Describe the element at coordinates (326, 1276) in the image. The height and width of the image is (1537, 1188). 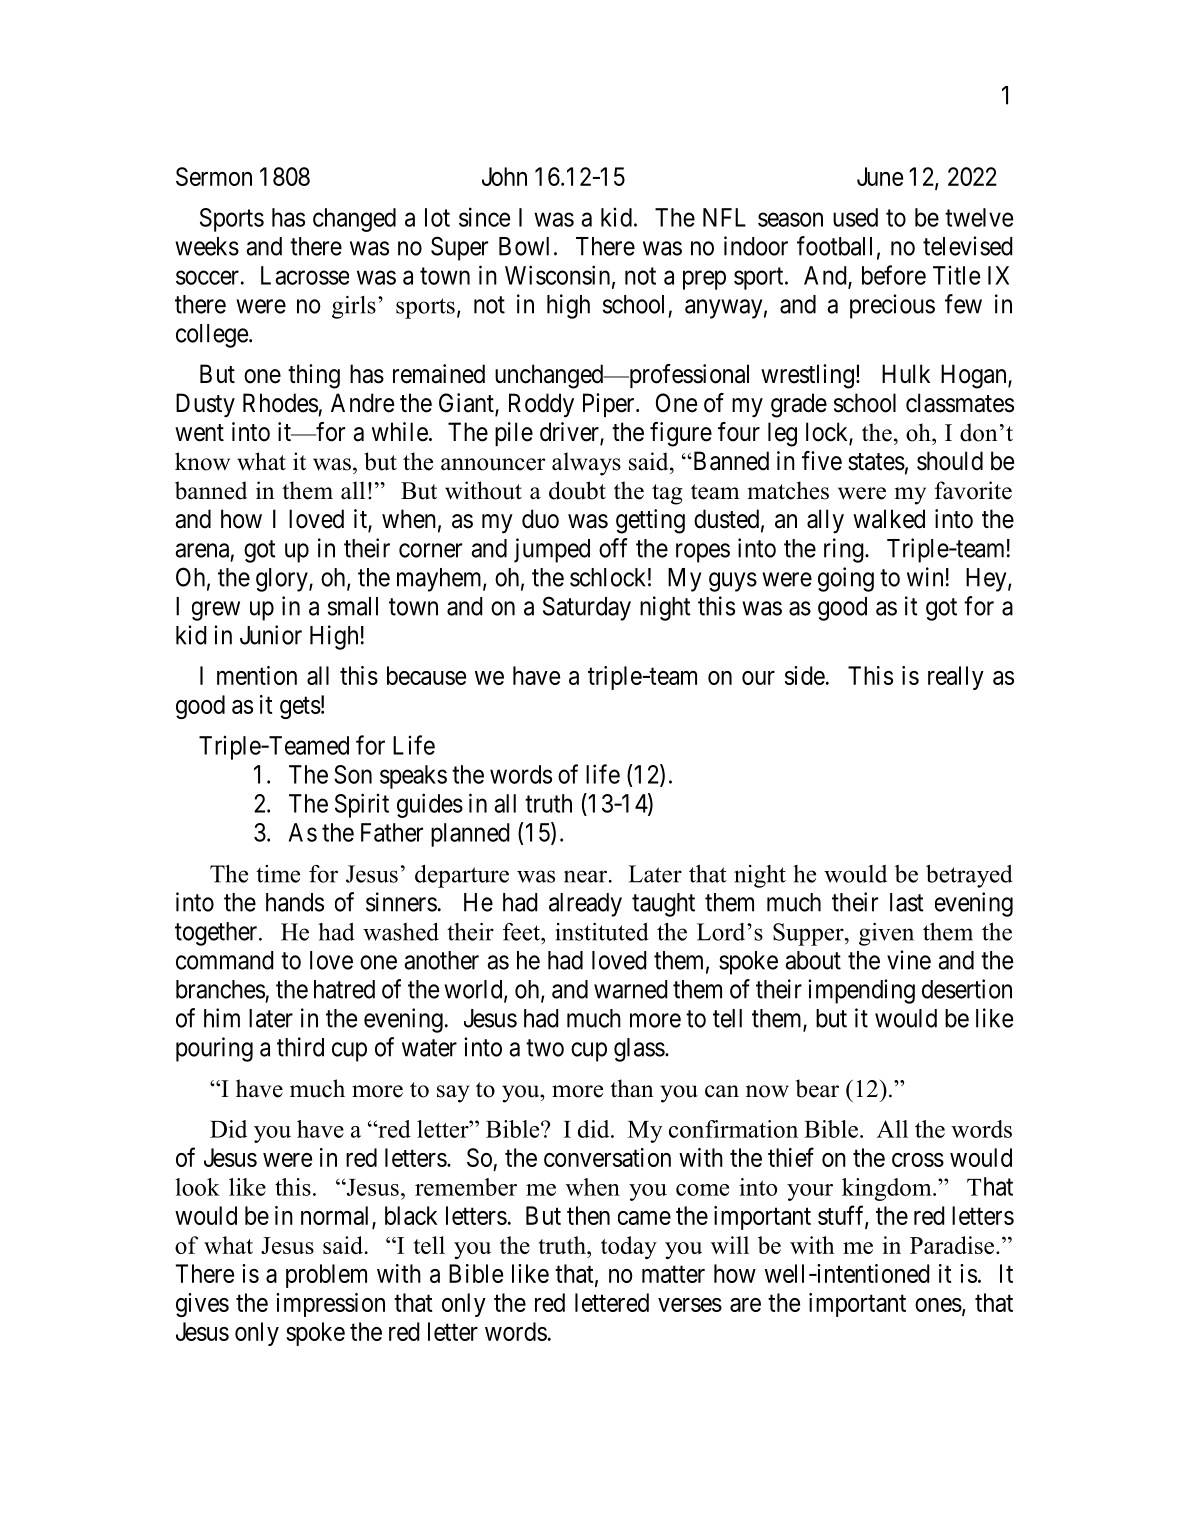
I see `problem` at that location.
